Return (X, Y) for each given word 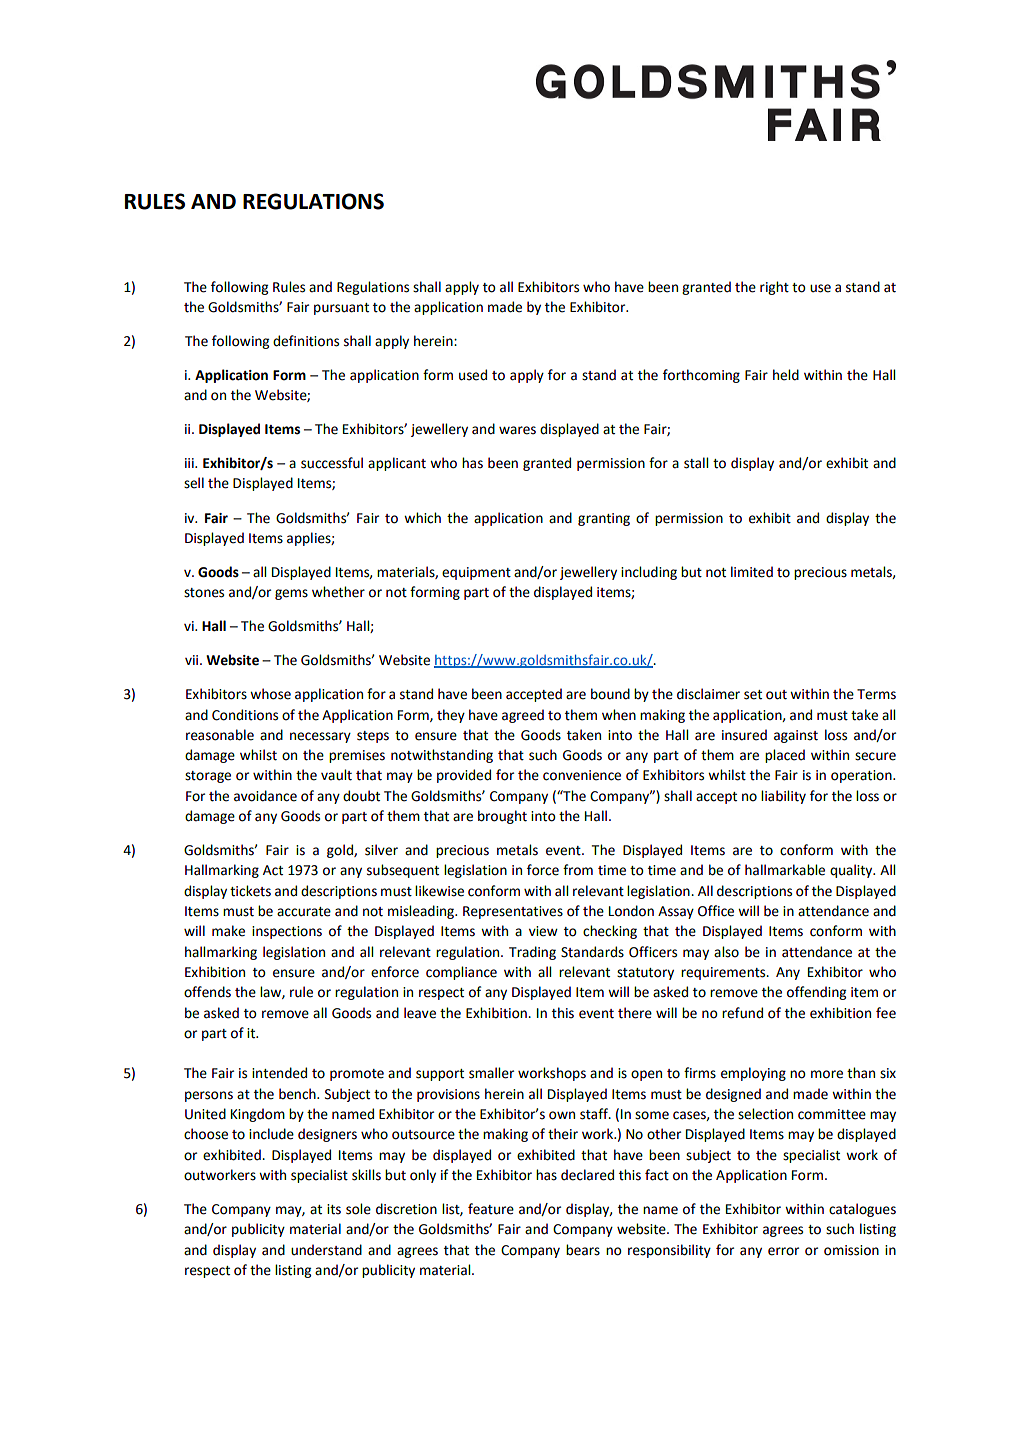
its (334, 1209)
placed (785, 756)
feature (491, 1209)
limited (752, 572)
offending (816, 993)
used (473, 375)
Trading (532, 953)
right (774, 288)
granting (604, 519)
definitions (306, 341)
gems (291, 594)
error (783, 1251)
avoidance (265, 796)
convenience (582, 775)
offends (207, 992)
